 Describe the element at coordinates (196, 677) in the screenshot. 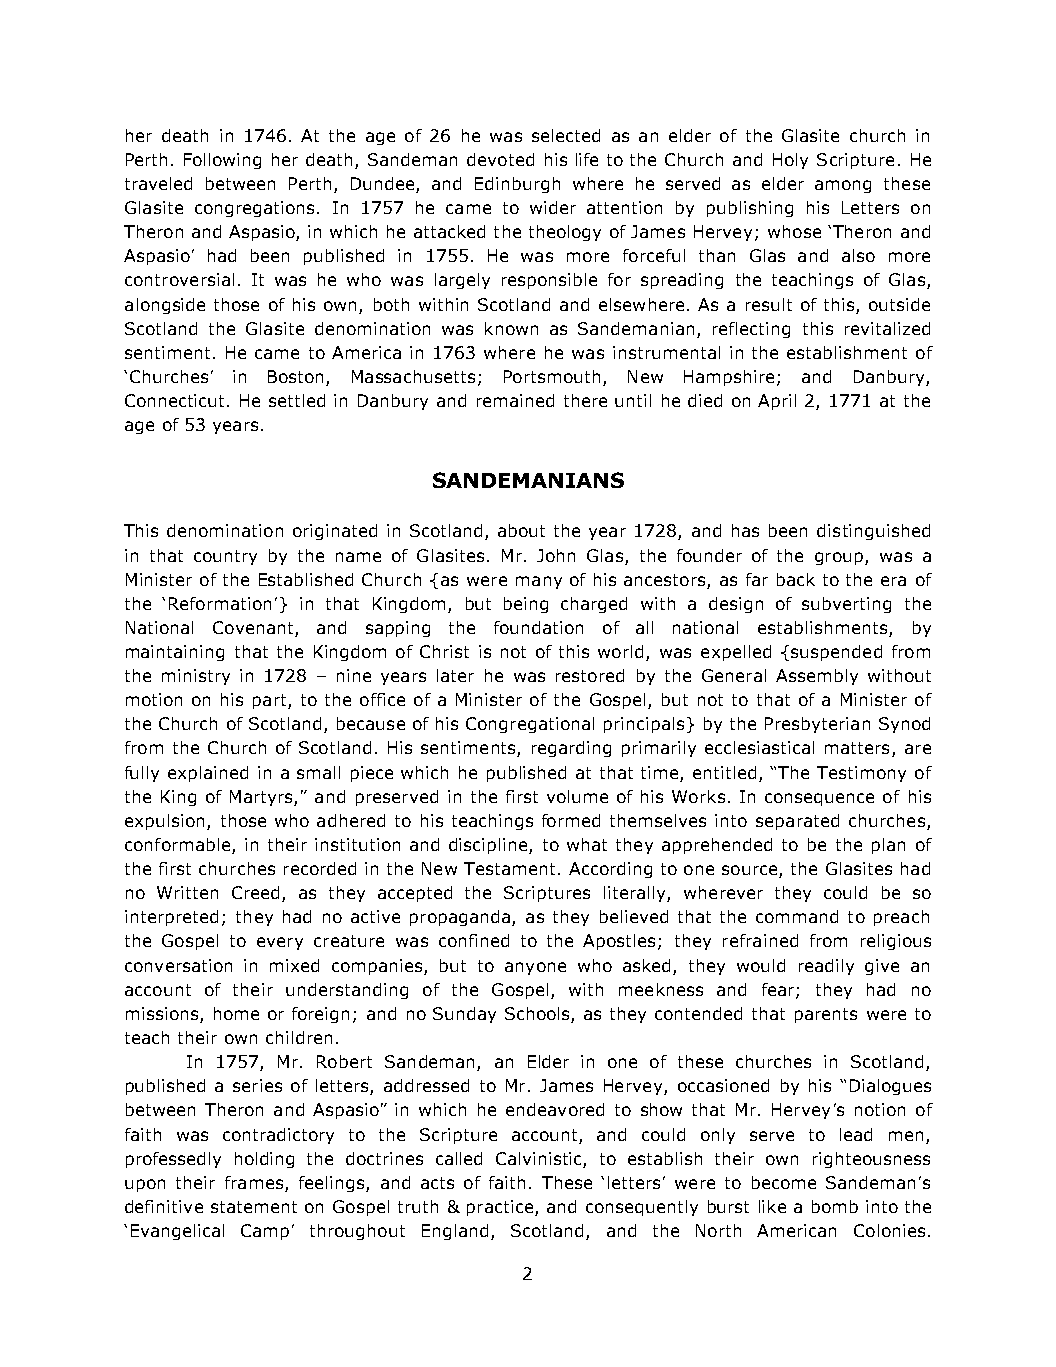

I see `ministry` at that location.
